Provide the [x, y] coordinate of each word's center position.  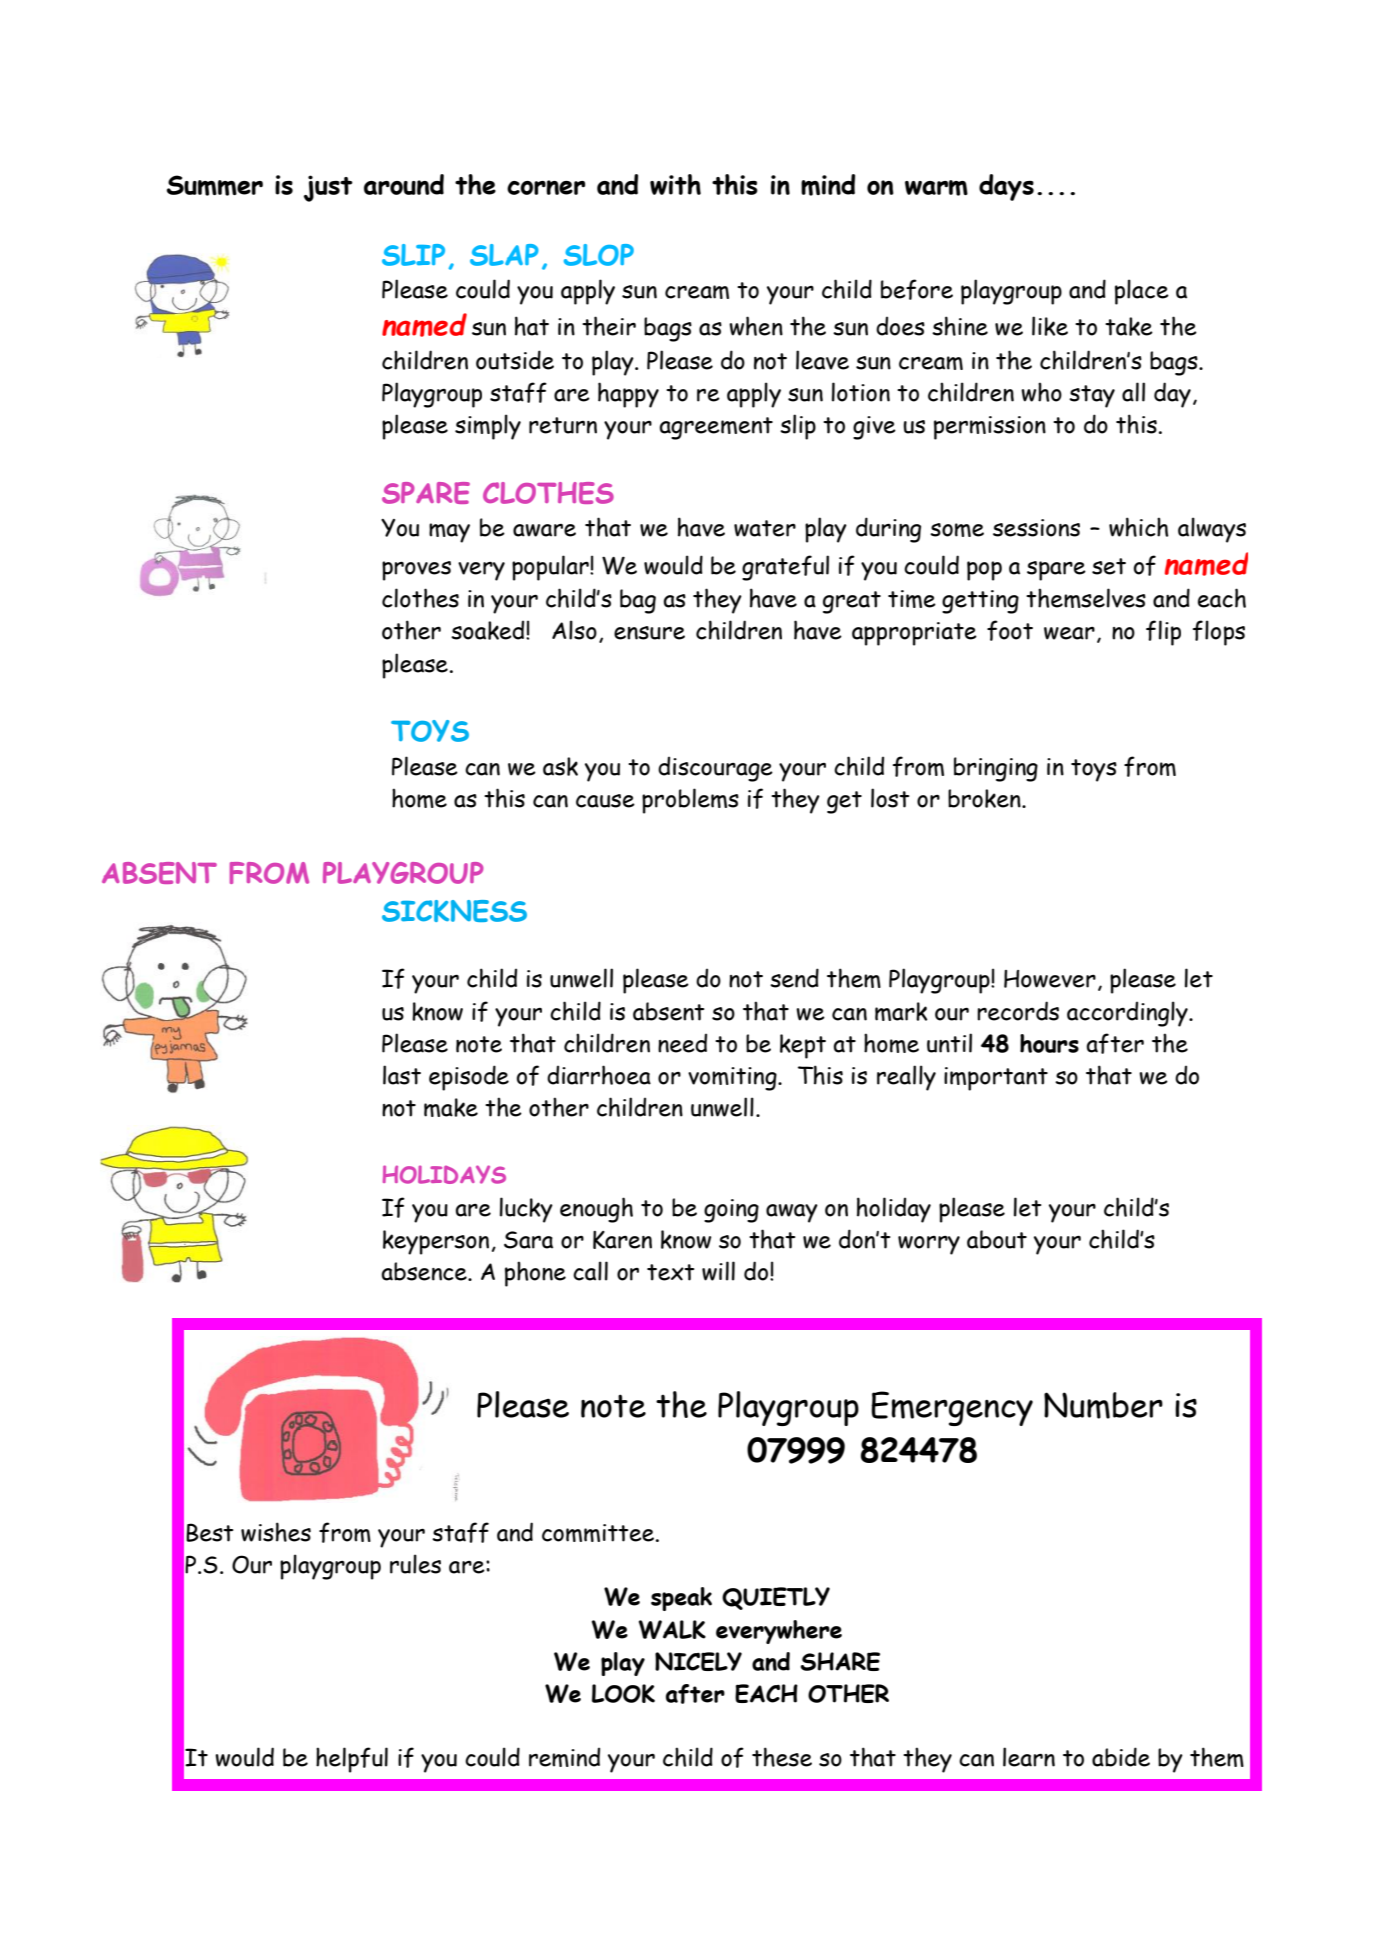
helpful [352, 1760]
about [997, 1239]
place [1142, 292]
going [731, 1211]
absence [425, 1271]
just [328, 188]
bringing [996, 769]
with [675, 184]
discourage [715, 769]
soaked [489, 630]
